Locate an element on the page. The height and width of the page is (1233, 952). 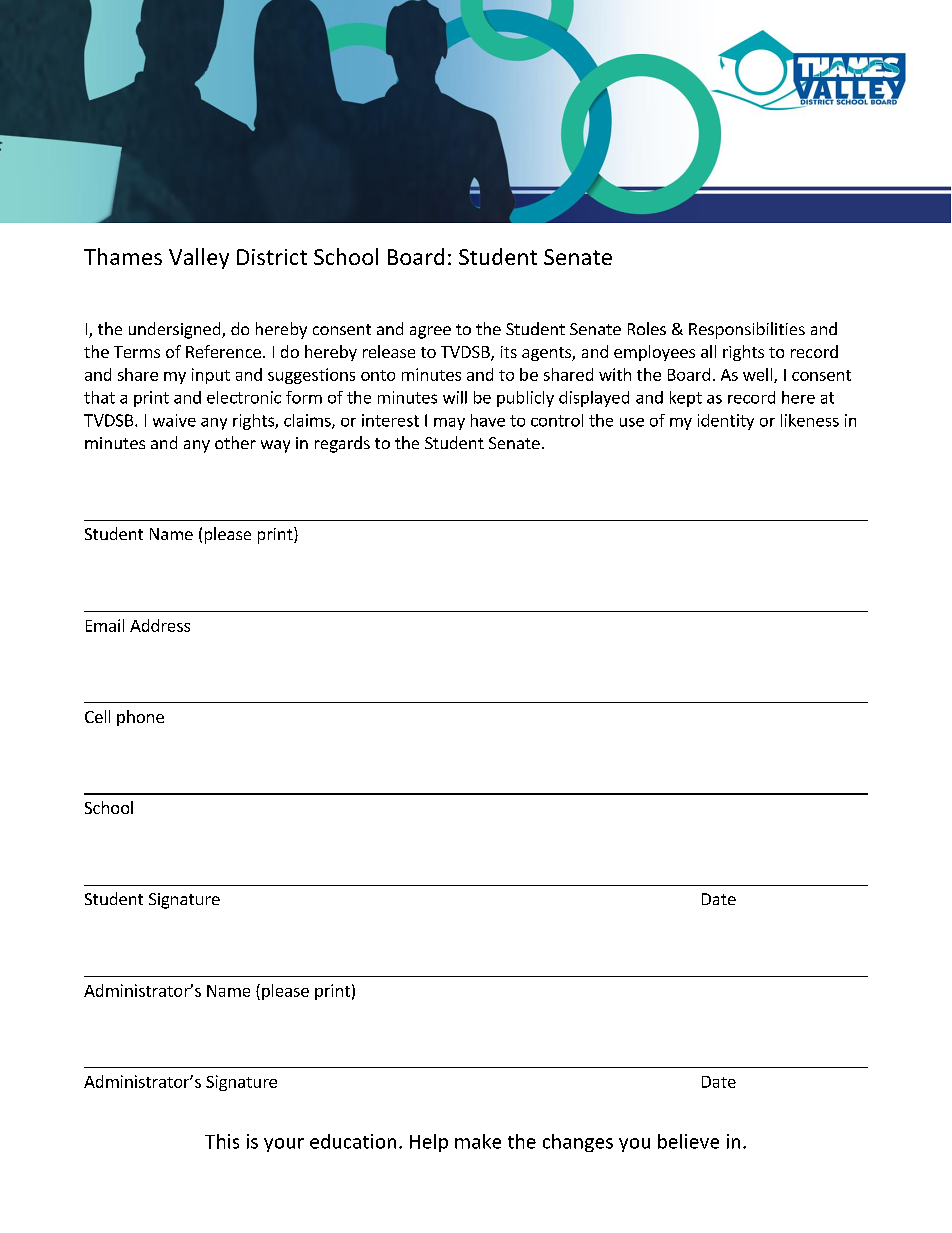
Valley is located at coordinates (199, 258).
